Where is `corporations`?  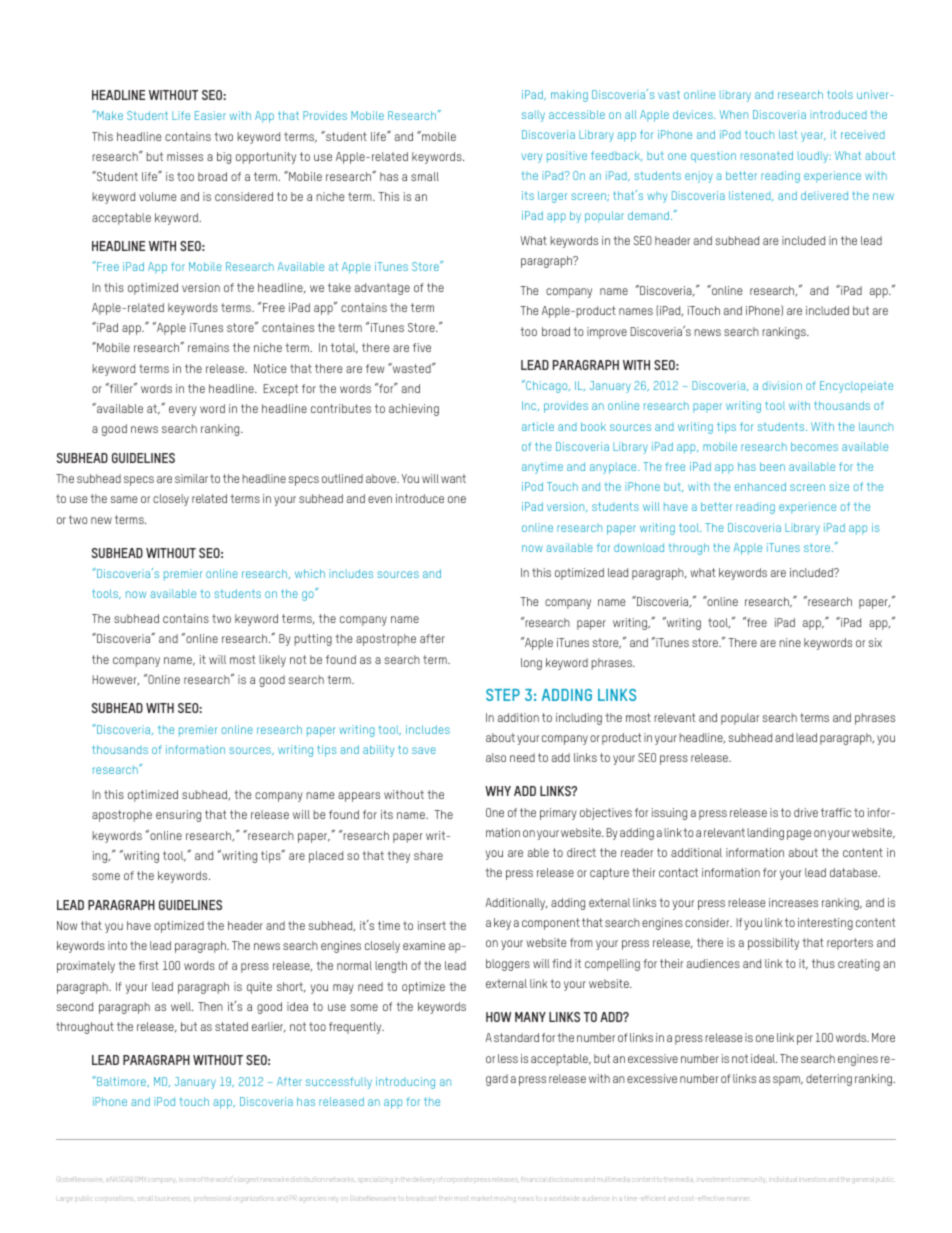 corporations is located at coordinates (115, 1199).
